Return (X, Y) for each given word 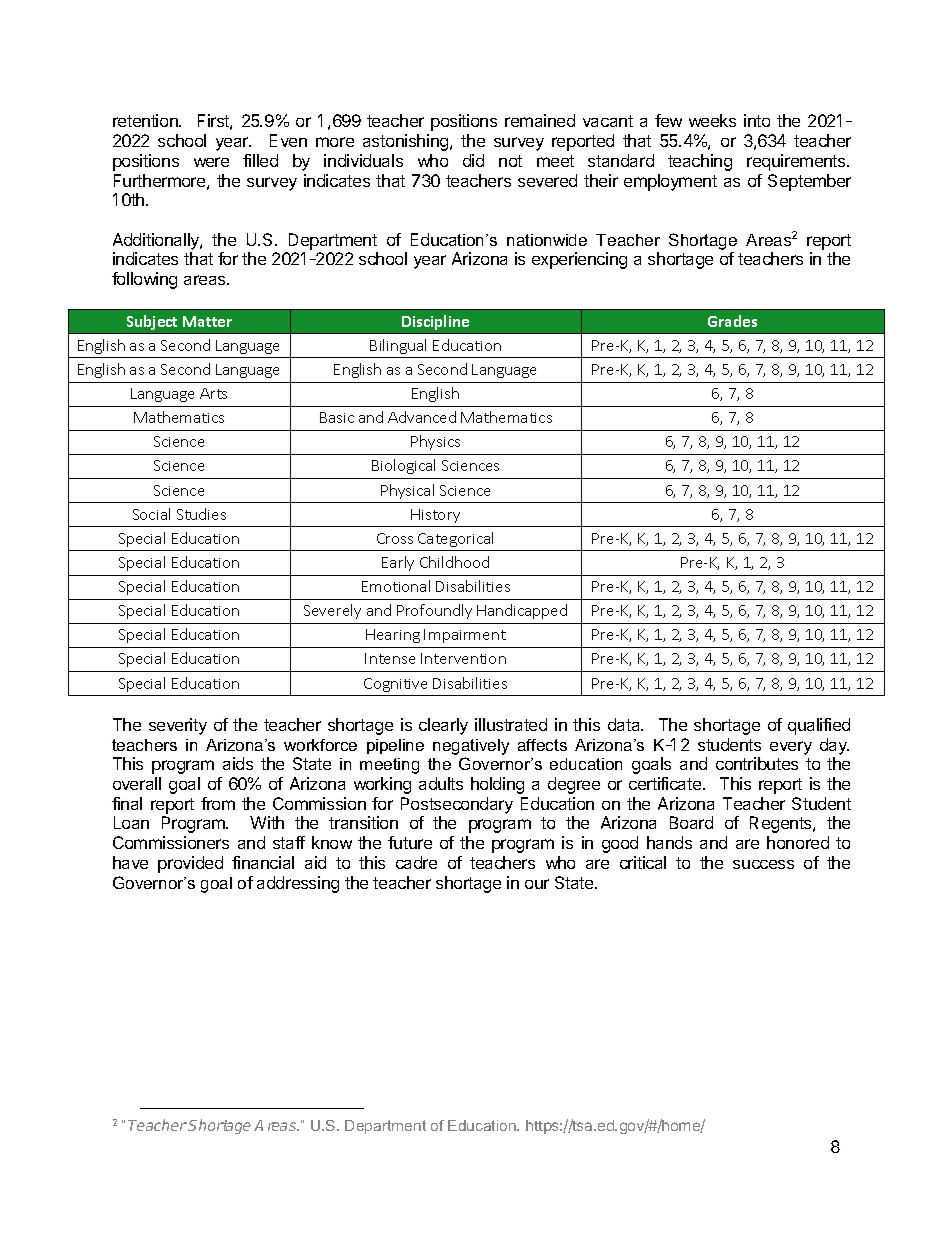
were (211, 162)
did (473, 160)
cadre (416, 862)
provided (190, 864)
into (757, 120)
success (763, 864)
